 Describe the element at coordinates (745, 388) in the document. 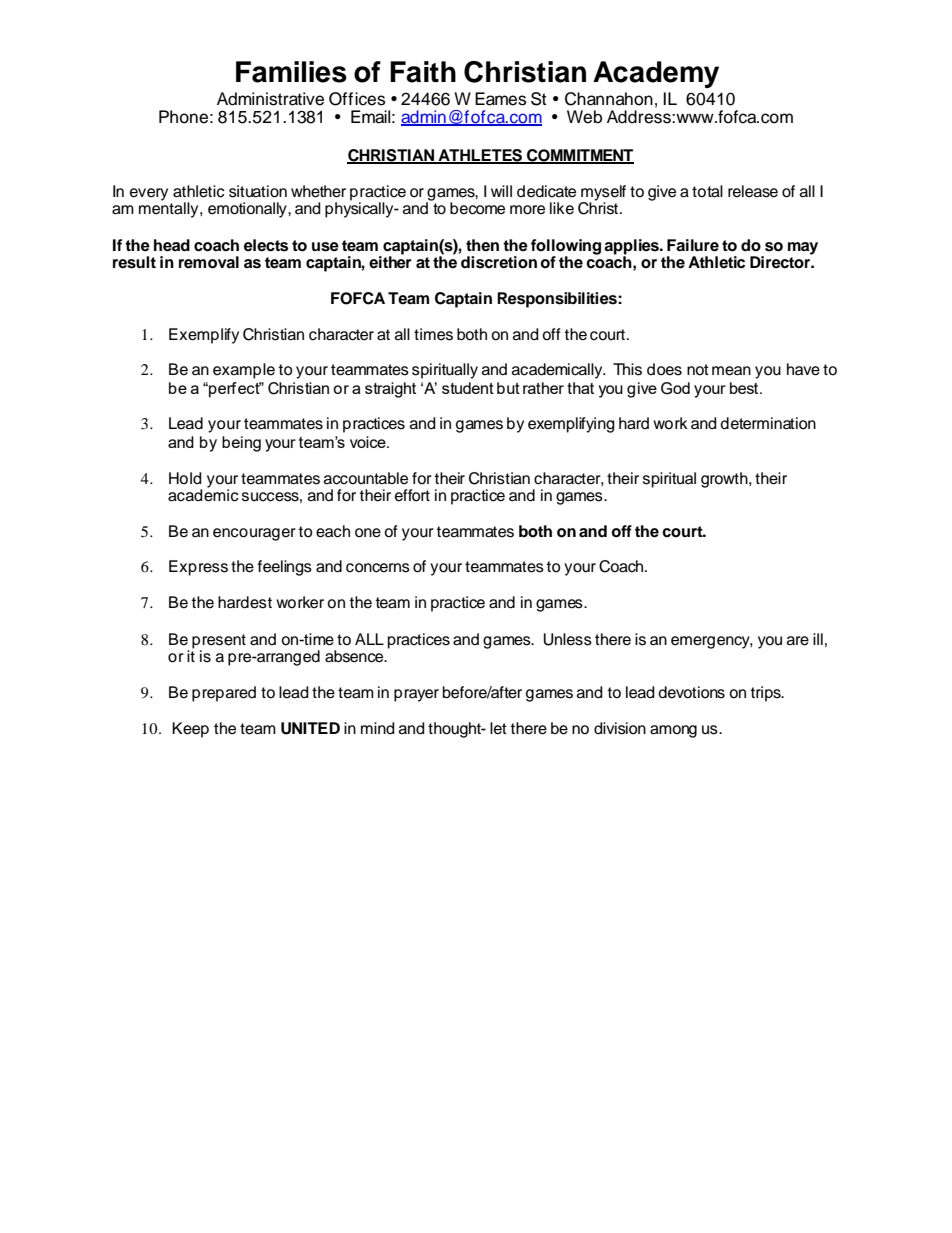

I see `best` at that location.
